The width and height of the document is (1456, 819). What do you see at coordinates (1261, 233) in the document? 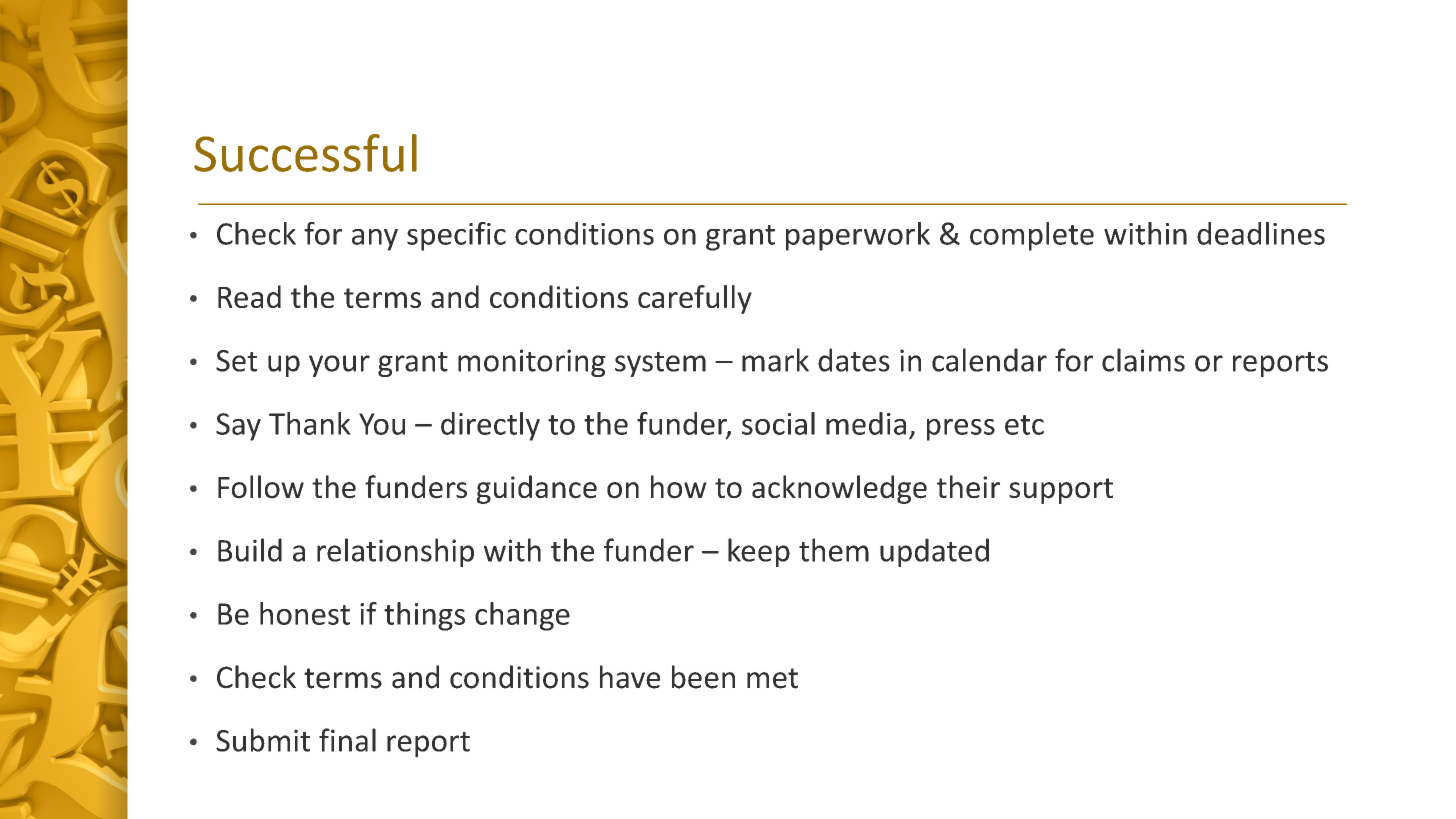
I see `deadlines` at bounding box center [1261, 233].
